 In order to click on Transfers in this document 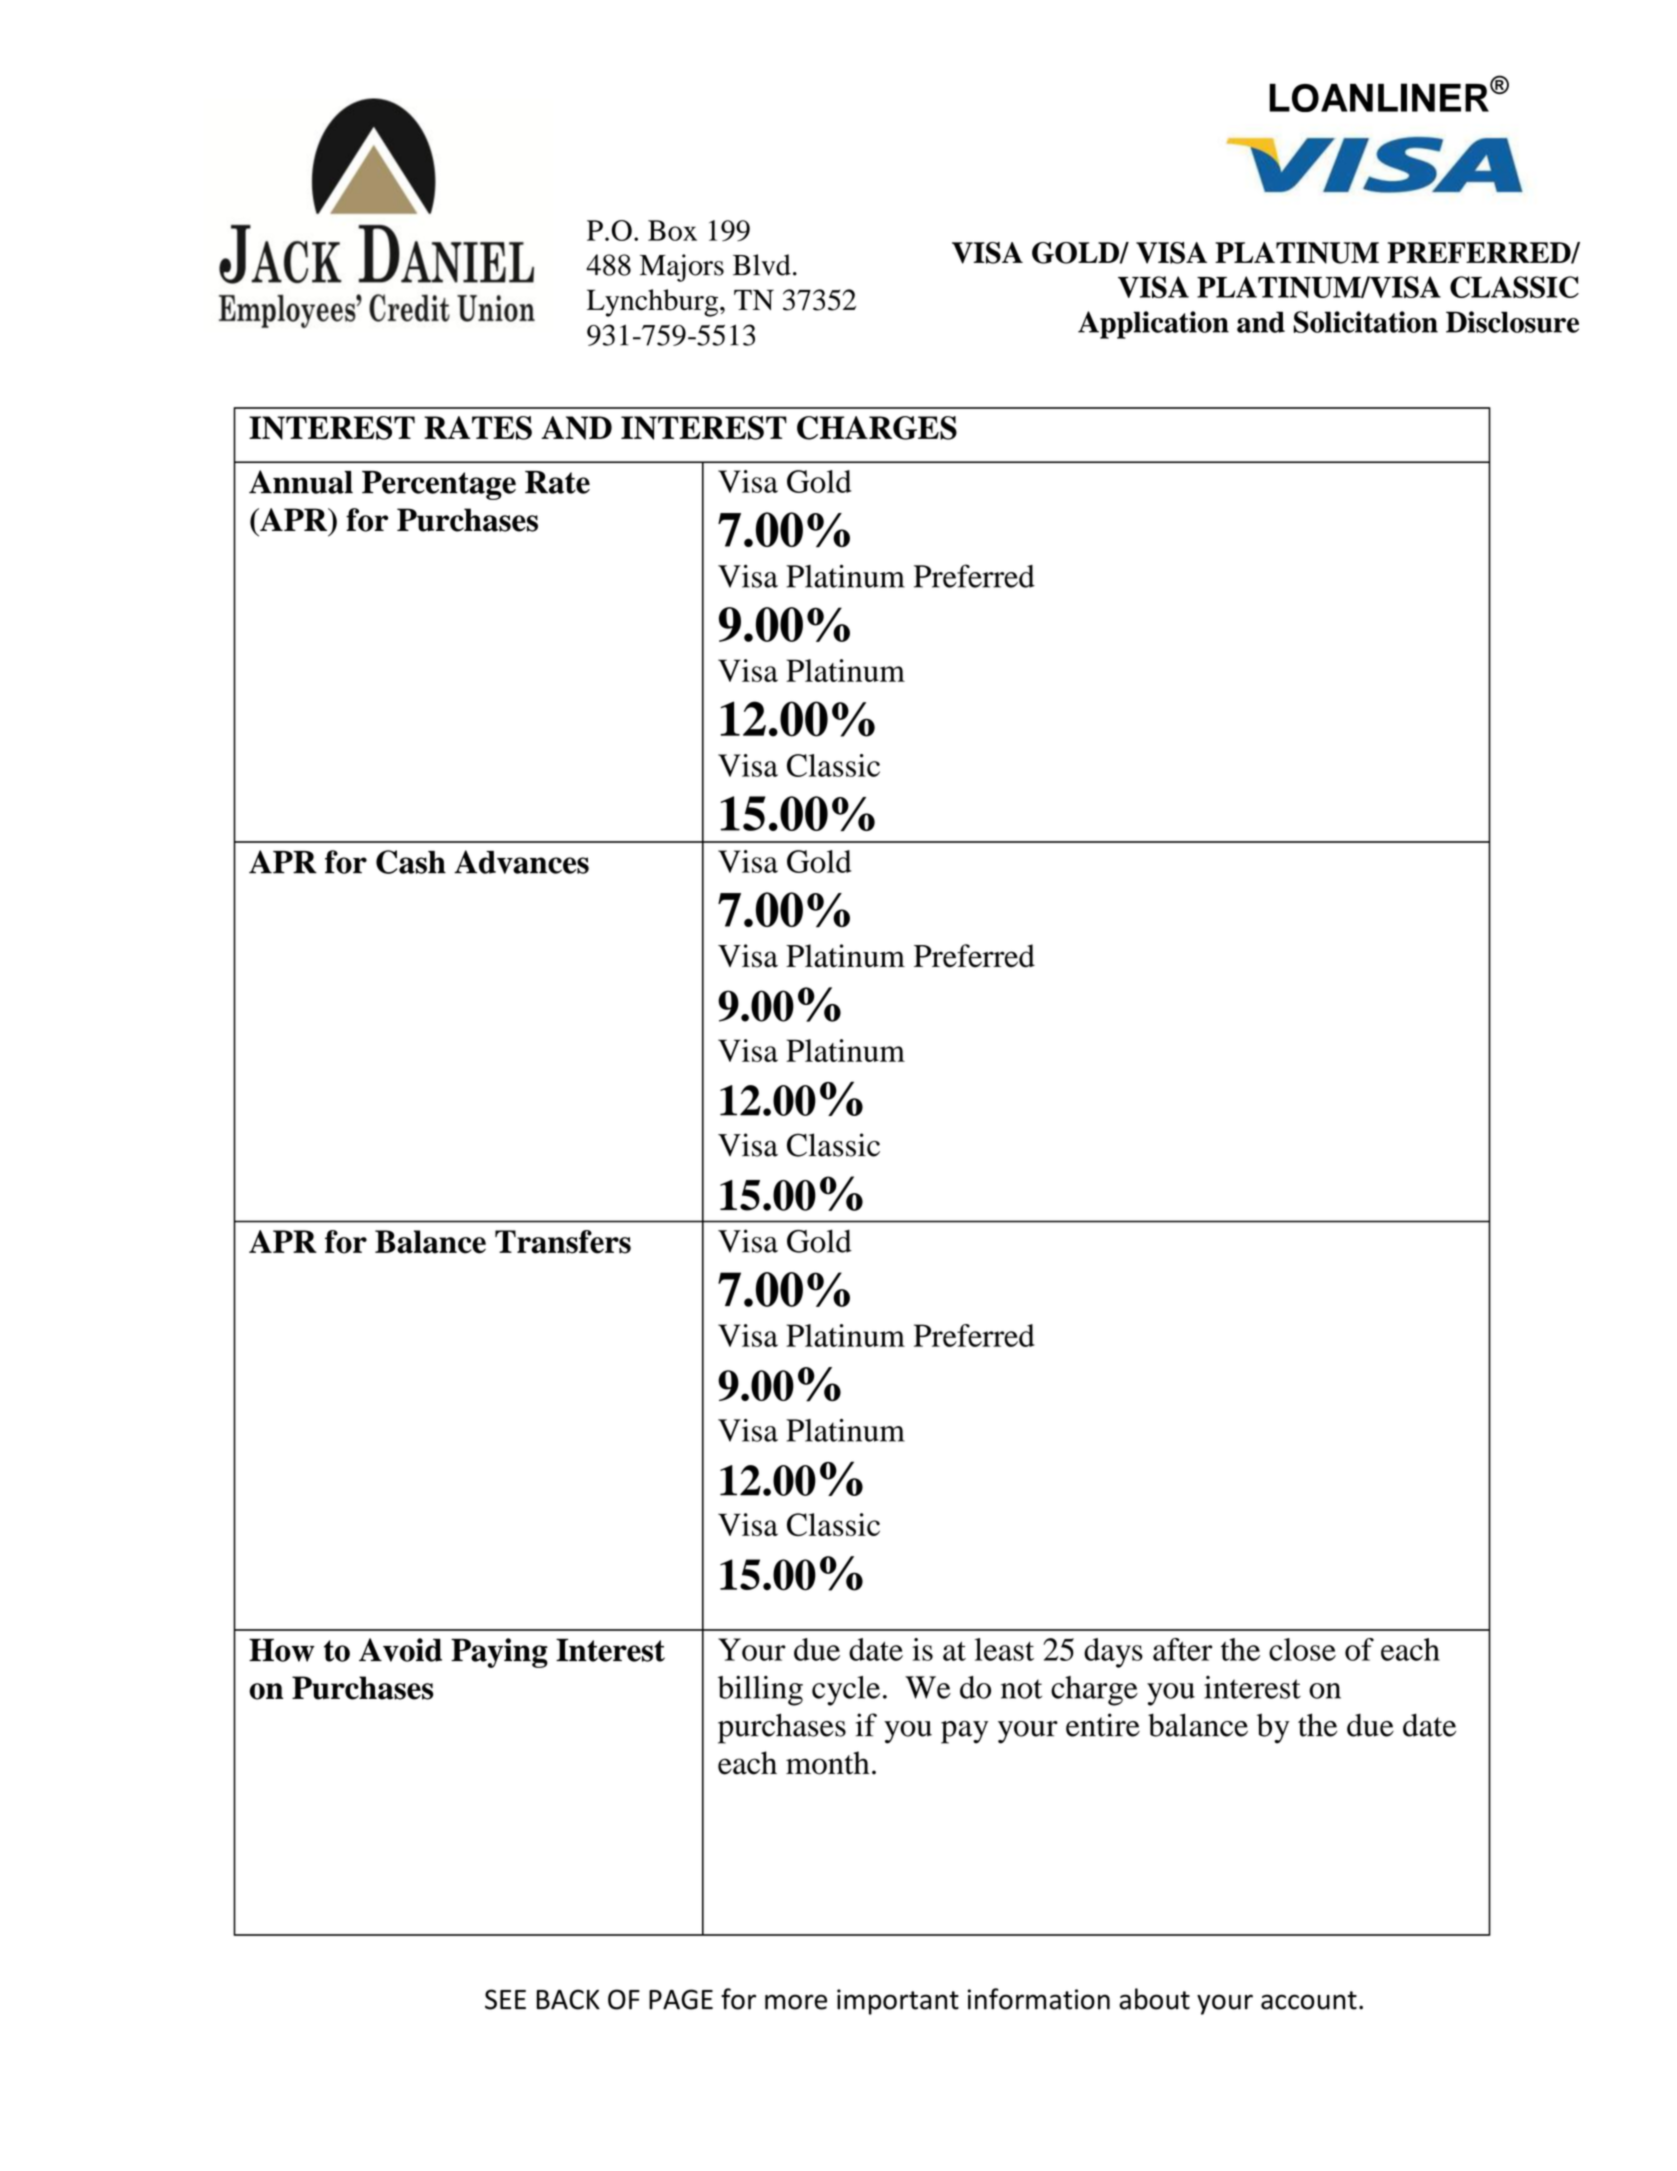, I will do `click(563, 1242)`.
